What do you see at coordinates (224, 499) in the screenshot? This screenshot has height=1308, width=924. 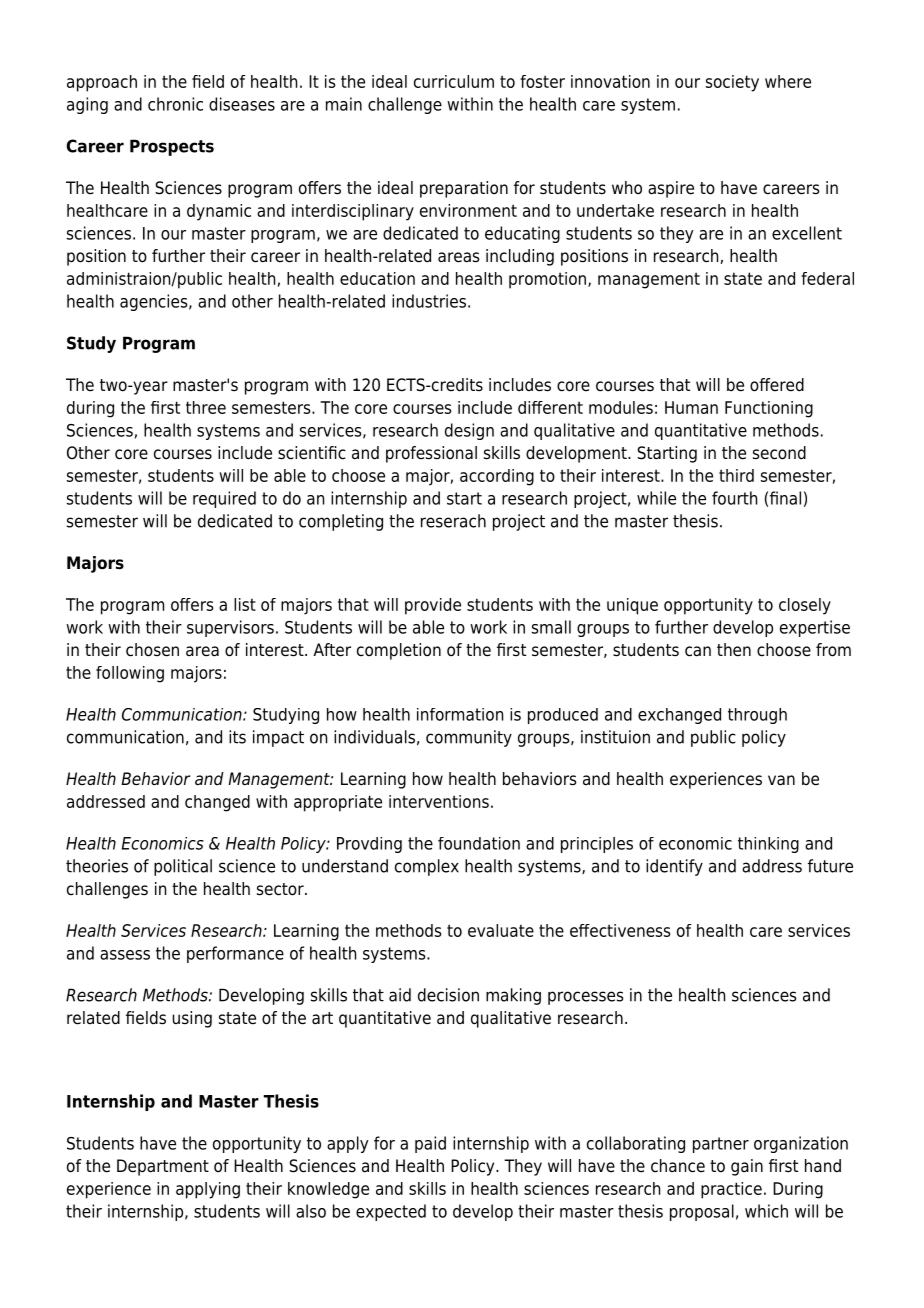 I see `required` at bounding box center [224, 499].
